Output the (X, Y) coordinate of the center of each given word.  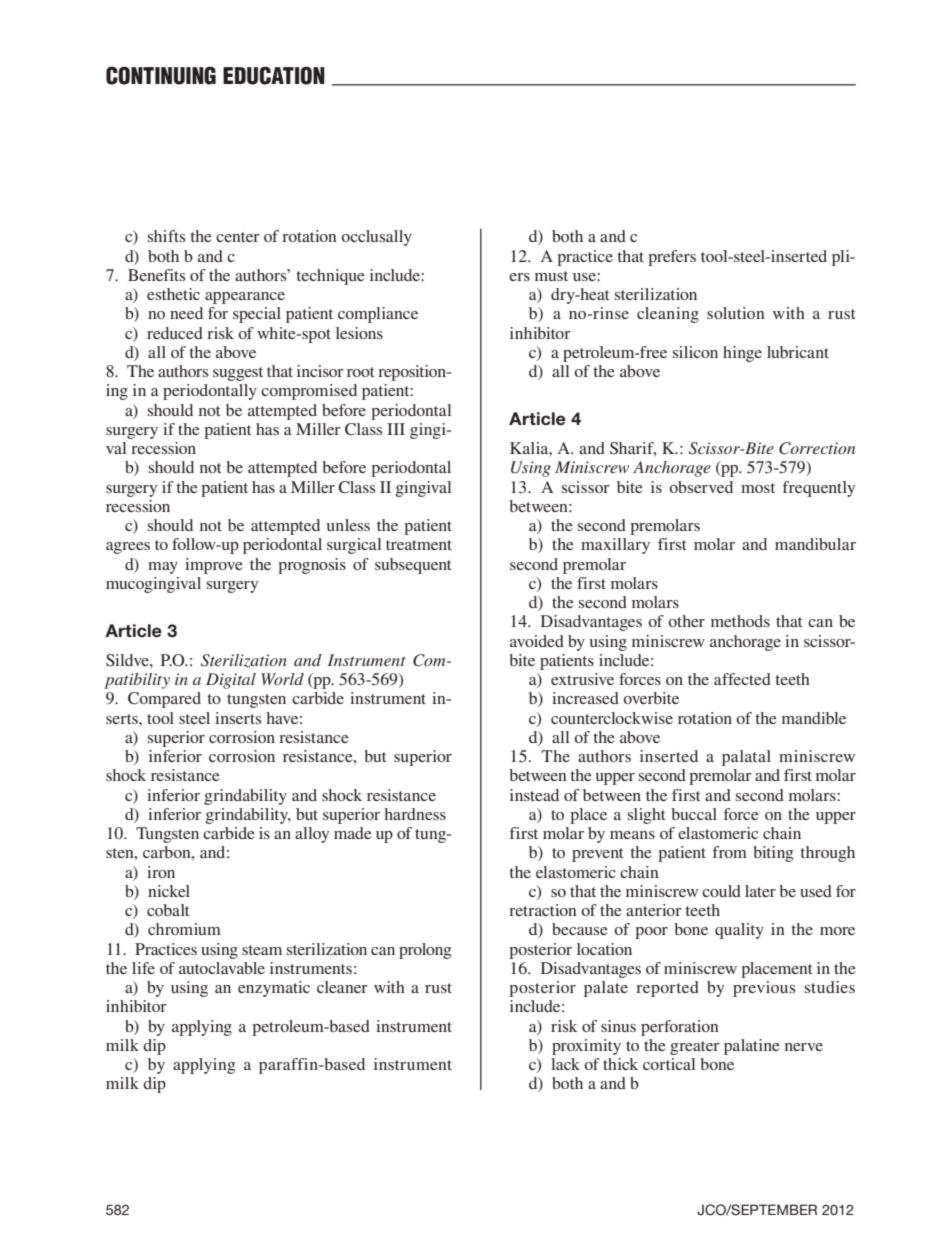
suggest (238, 374)
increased (585, 698)
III (396, 429)
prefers (672, 258)
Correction (817, 448)
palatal (746, 758)
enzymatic (274, 989)
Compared (164, 700)
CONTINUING (161, 75)
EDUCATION (274, 75)
